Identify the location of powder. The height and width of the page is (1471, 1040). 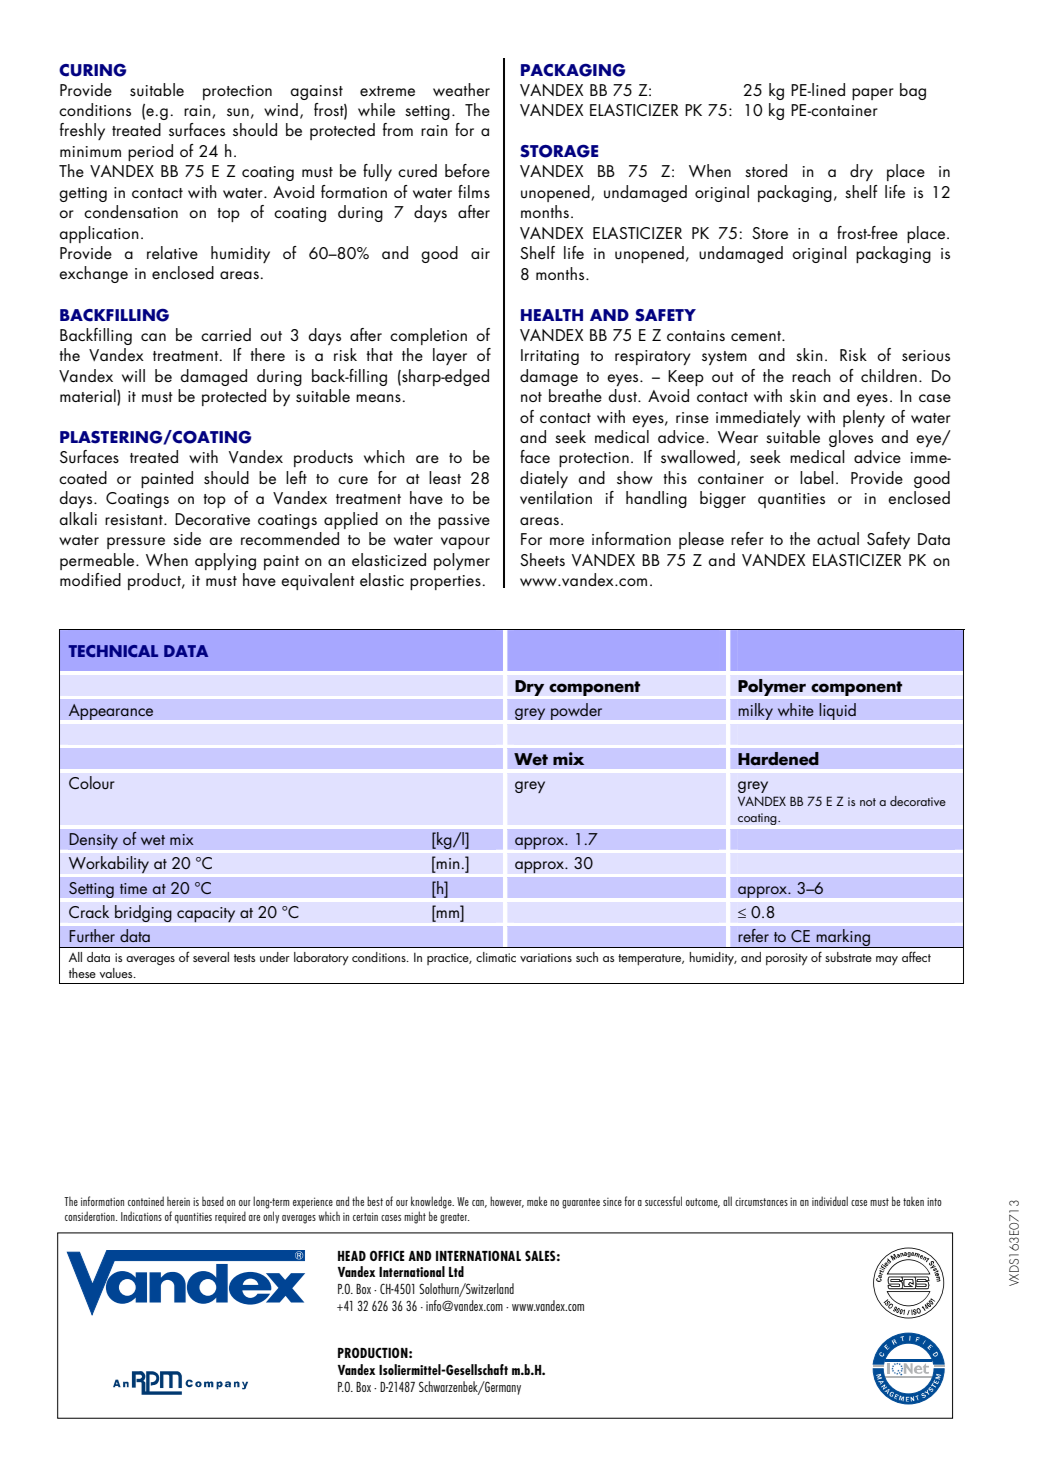
(576, 711).
